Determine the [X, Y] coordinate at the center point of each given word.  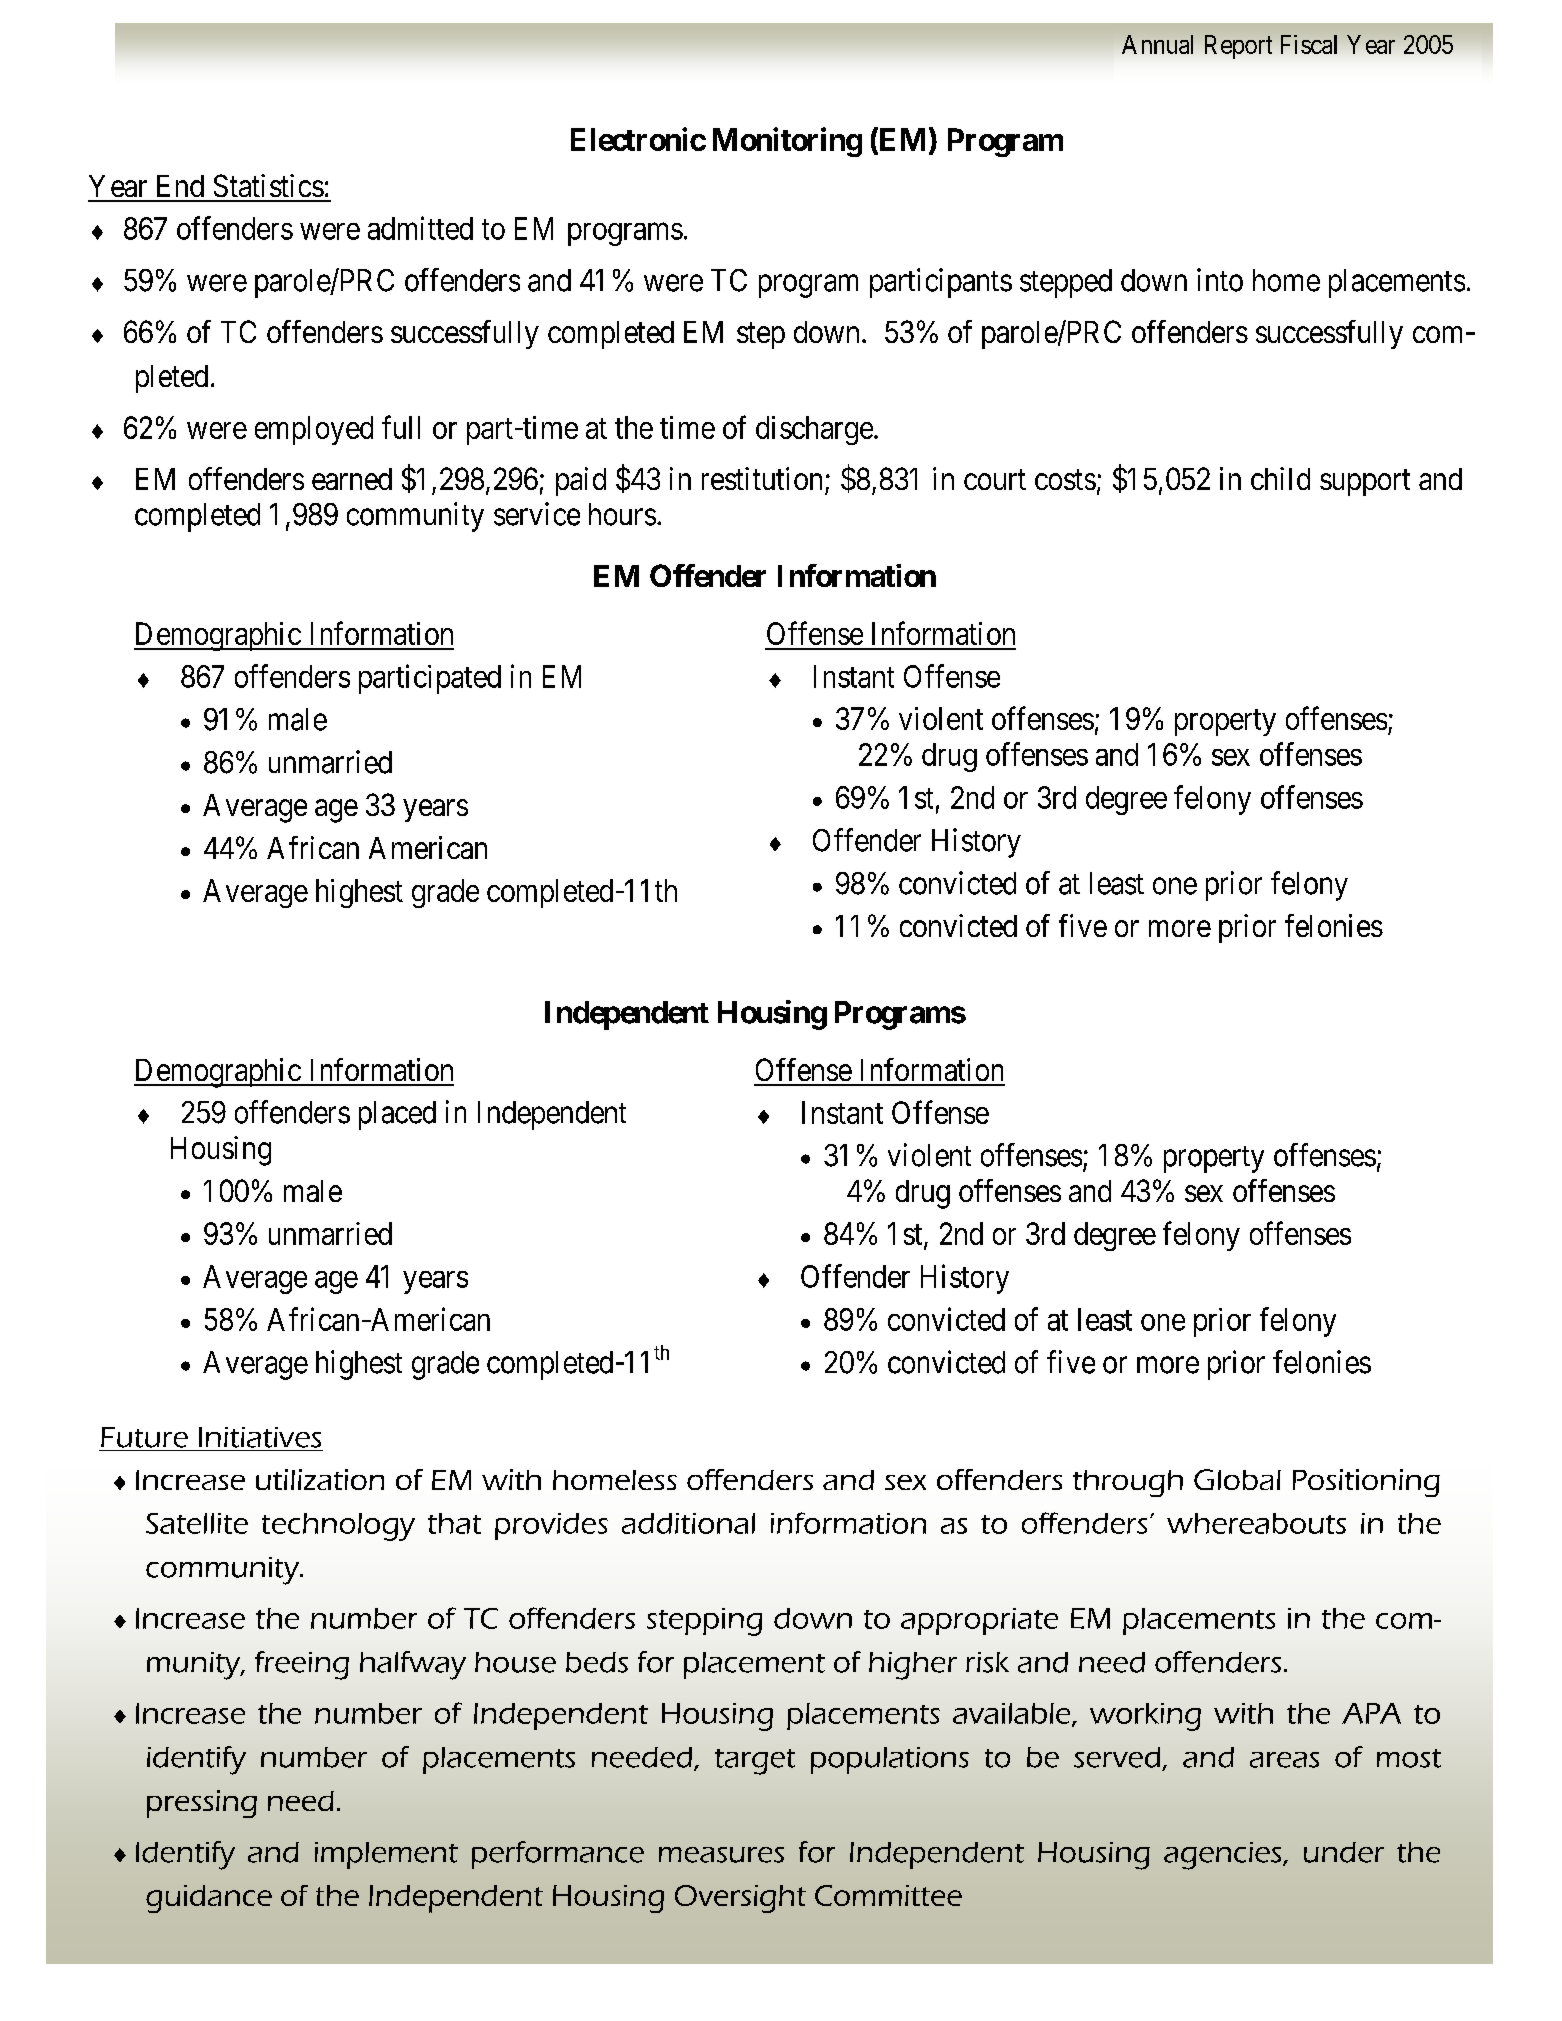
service [537, 514]
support [1365, 483]
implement [386, 1855]
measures [721, 1855]
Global [1237, 1479]
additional [688, 1523]
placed [397, 1115]
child [1280, 478]
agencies [1224, 1856]
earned [352, 479]
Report [1238, 47]
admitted [420, 228]
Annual [1157, 44]
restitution [762, 478]
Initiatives [260, 1437]
